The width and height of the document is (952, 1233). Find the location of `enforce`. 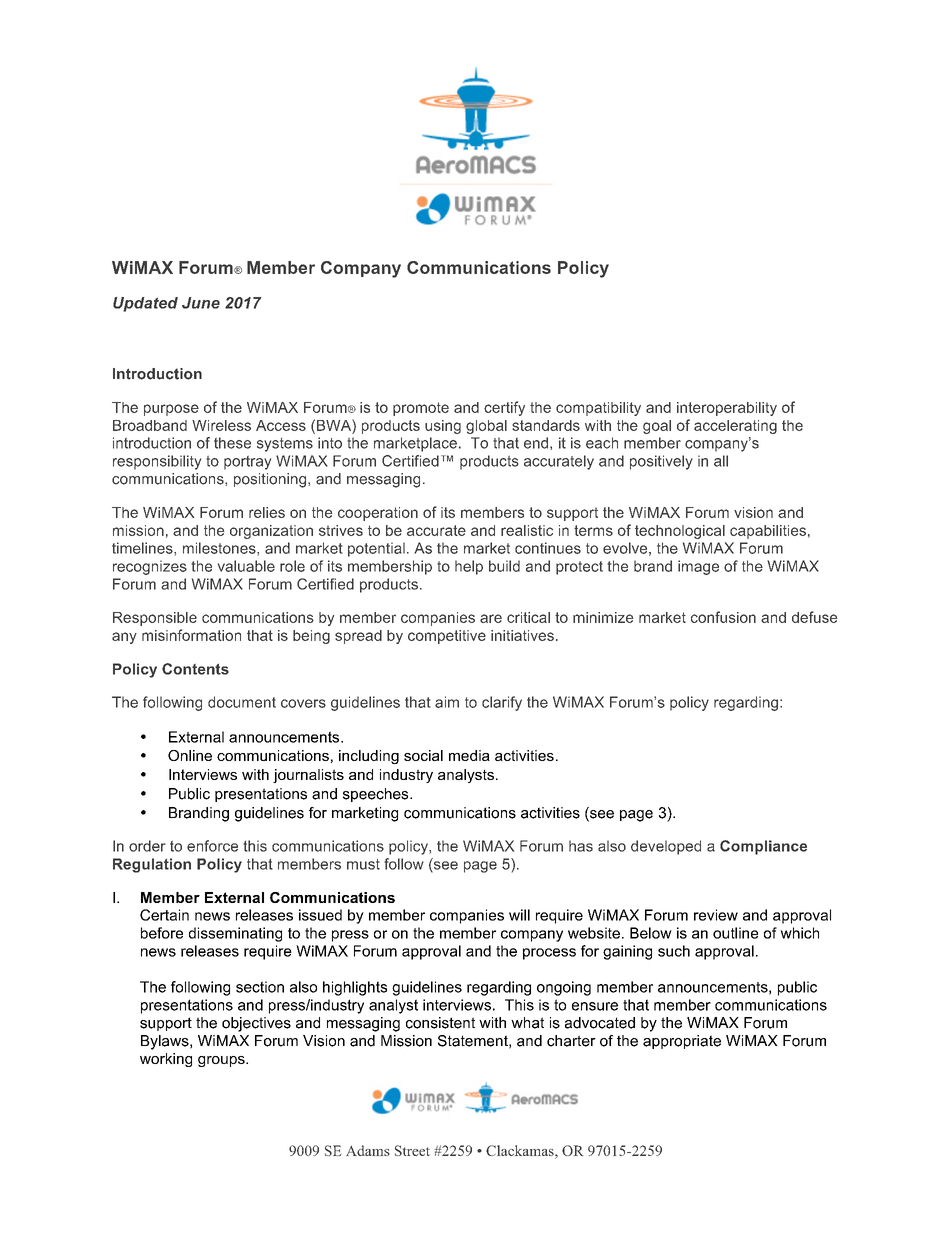

enforce is located at coordinates (212, 846).
